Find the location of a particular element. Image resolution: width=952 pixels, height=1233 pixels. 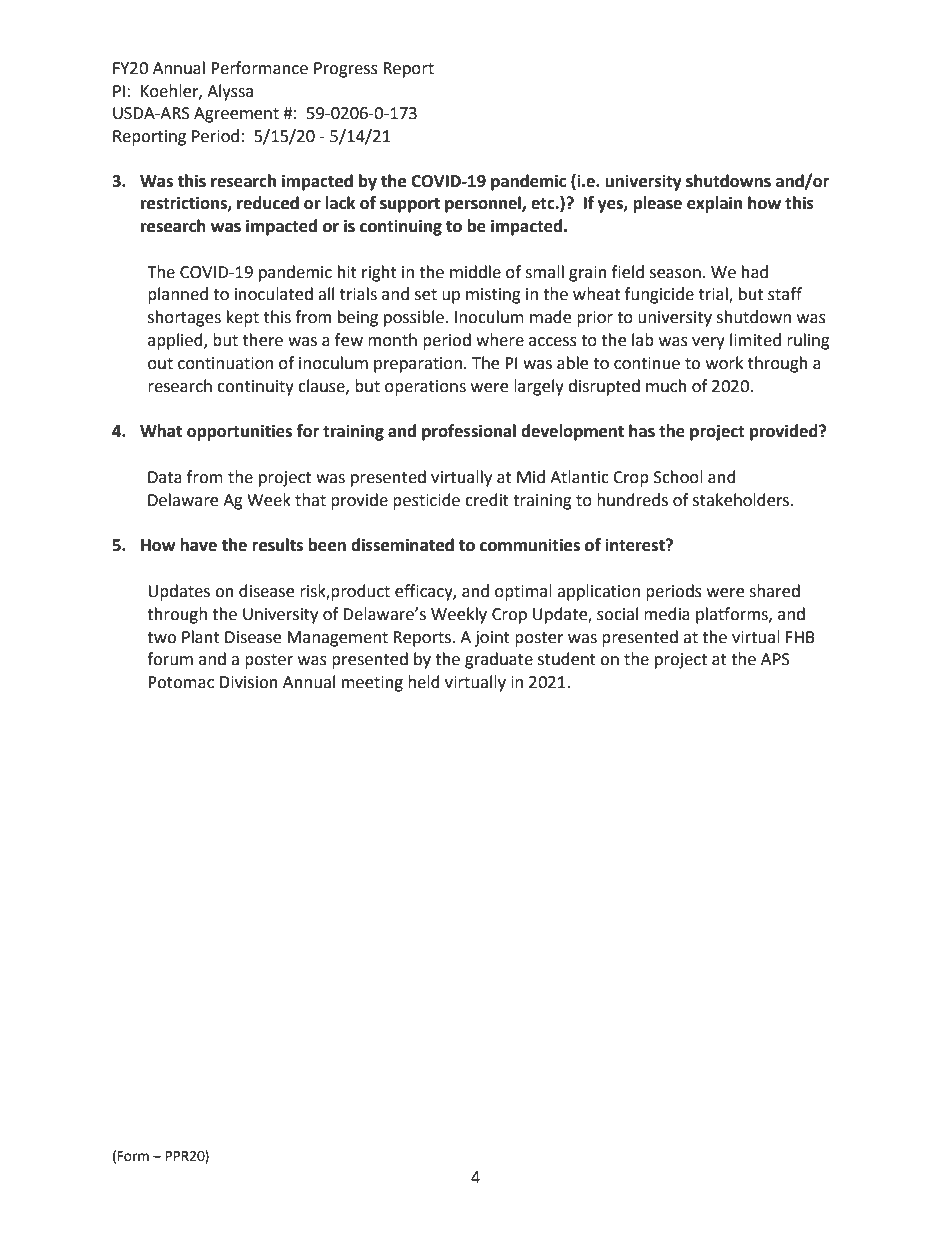

largely is located at coordinates (539, 387).
